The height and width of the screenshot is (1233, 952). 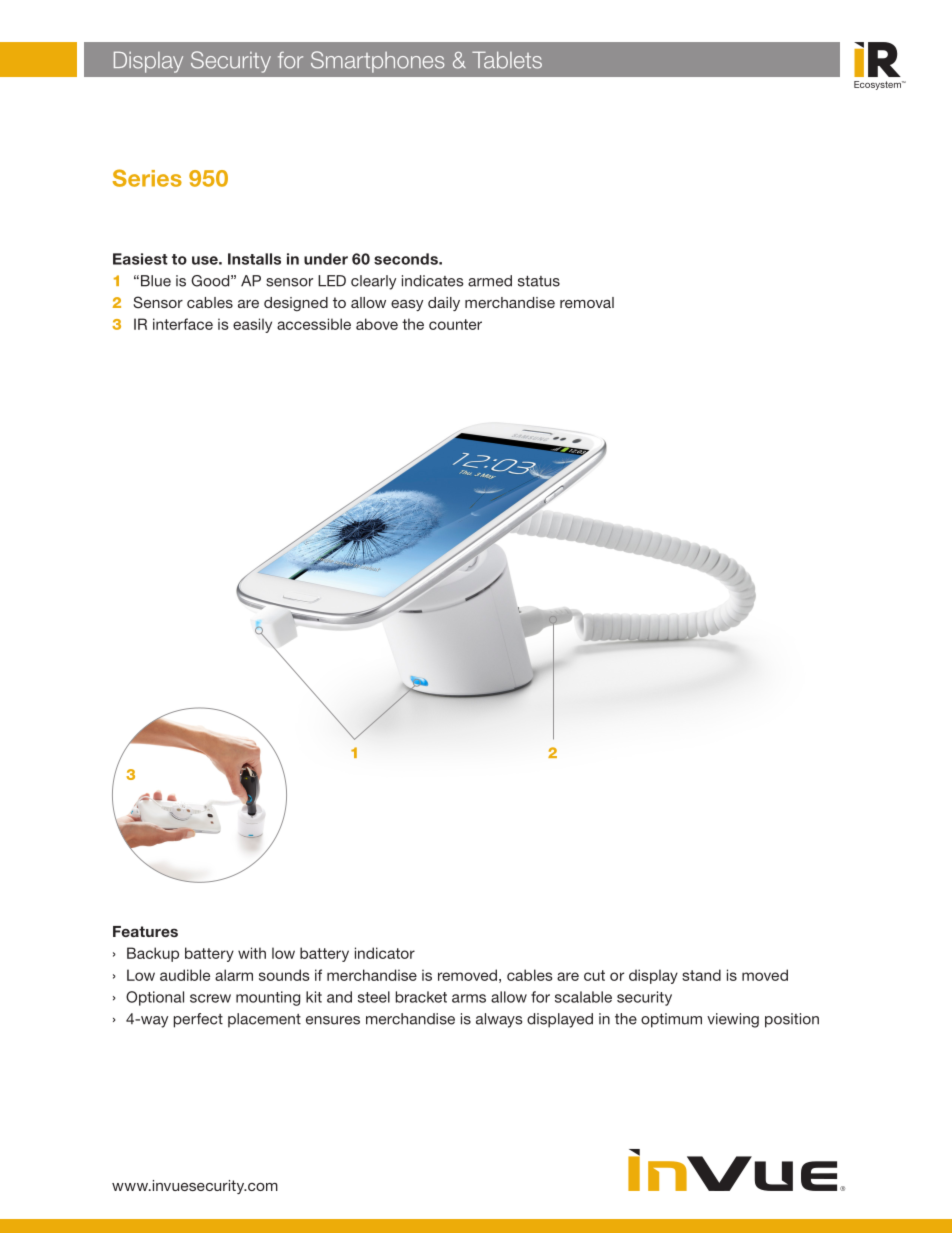 What do you see at coordinates (701, 975) in the screenshot?
I see `stand` at bounding box center [701, 975].
